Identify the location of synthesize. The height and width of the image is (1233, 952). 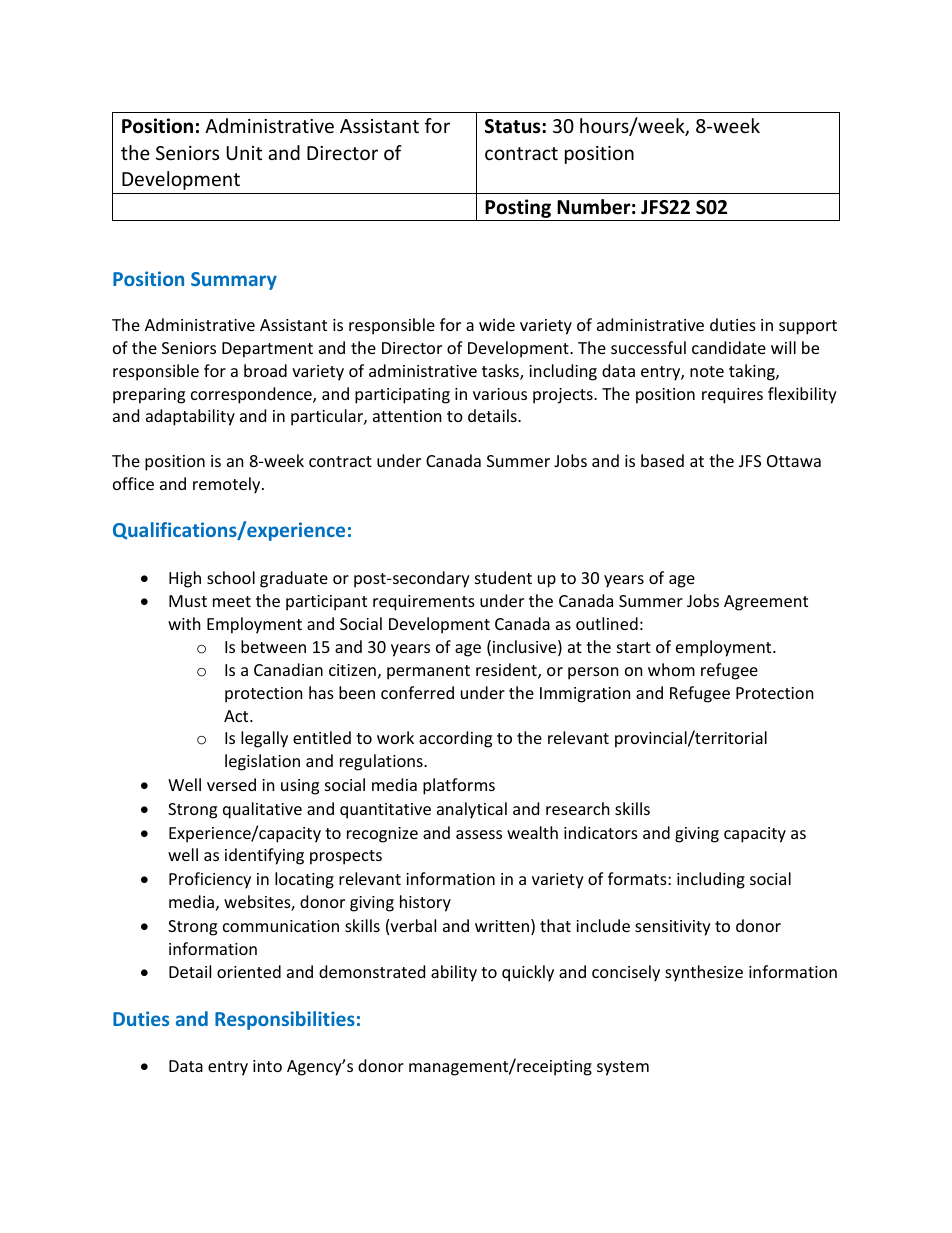
(704, 973).
